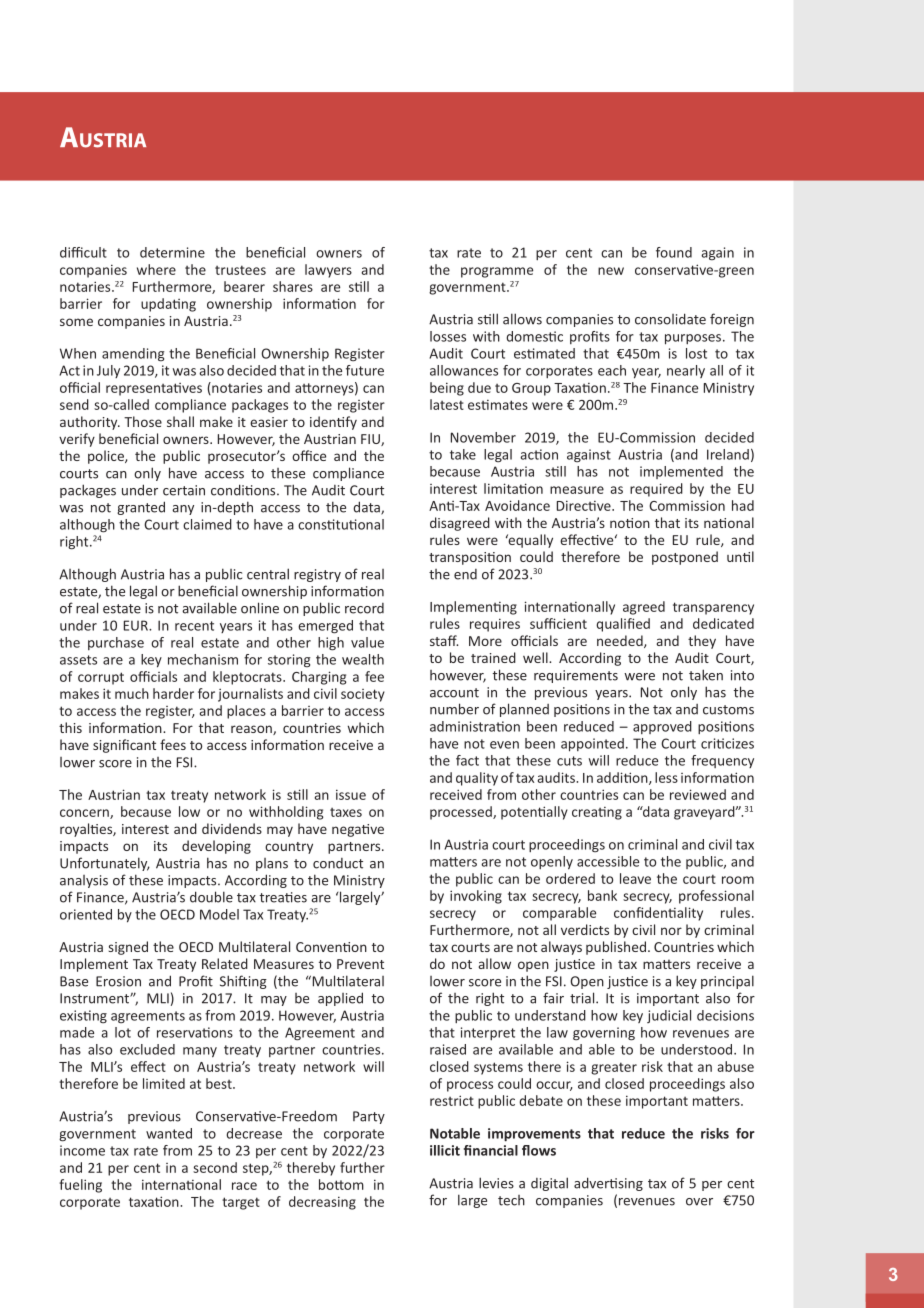  What do you see at coordinates (338, 863) in the screenshot?
I see `conduct` at bounding box center [338, 863].
